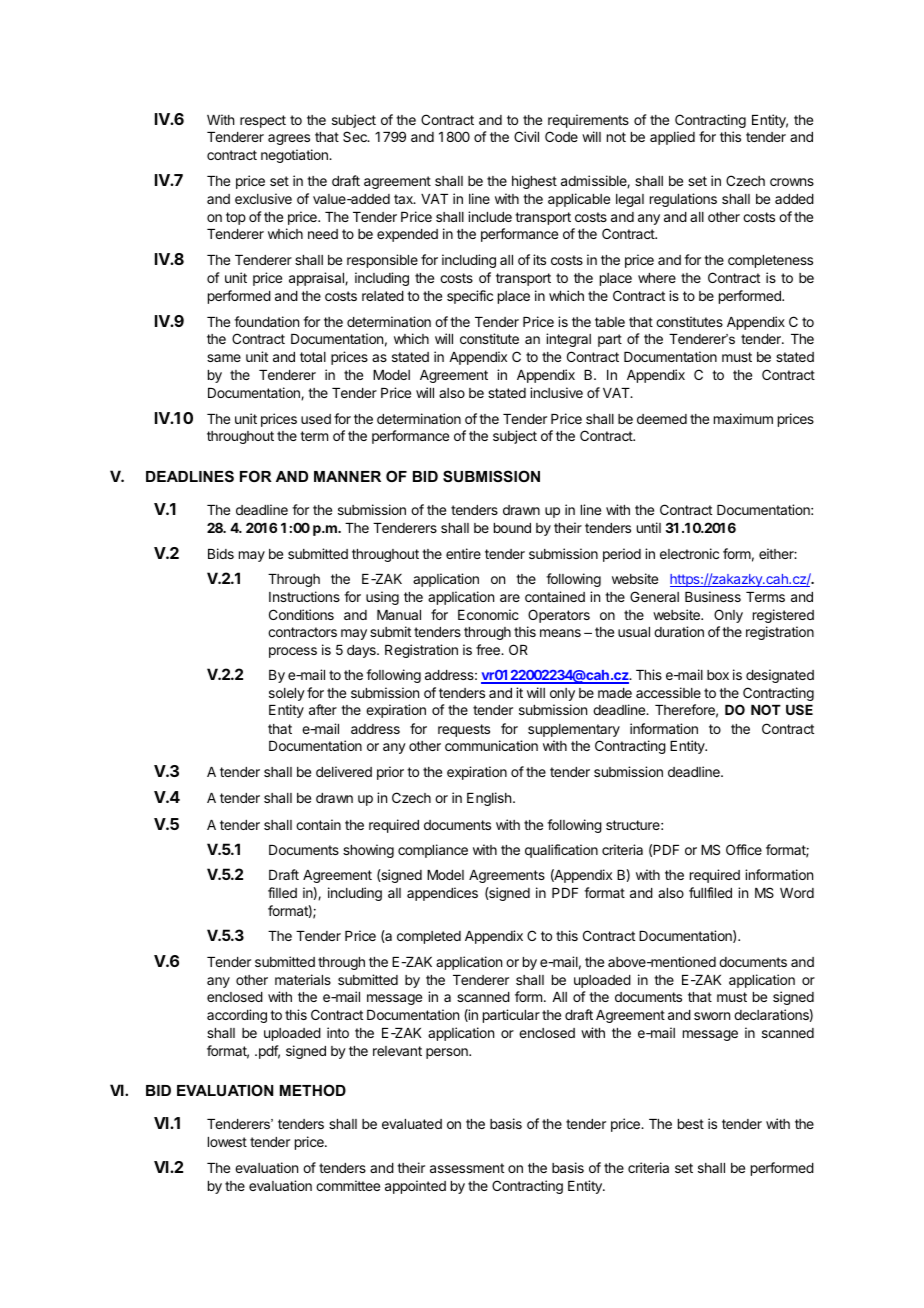  Describe the element at coordinates (512, 528) in the screenshot. I see `bound` at that location.
